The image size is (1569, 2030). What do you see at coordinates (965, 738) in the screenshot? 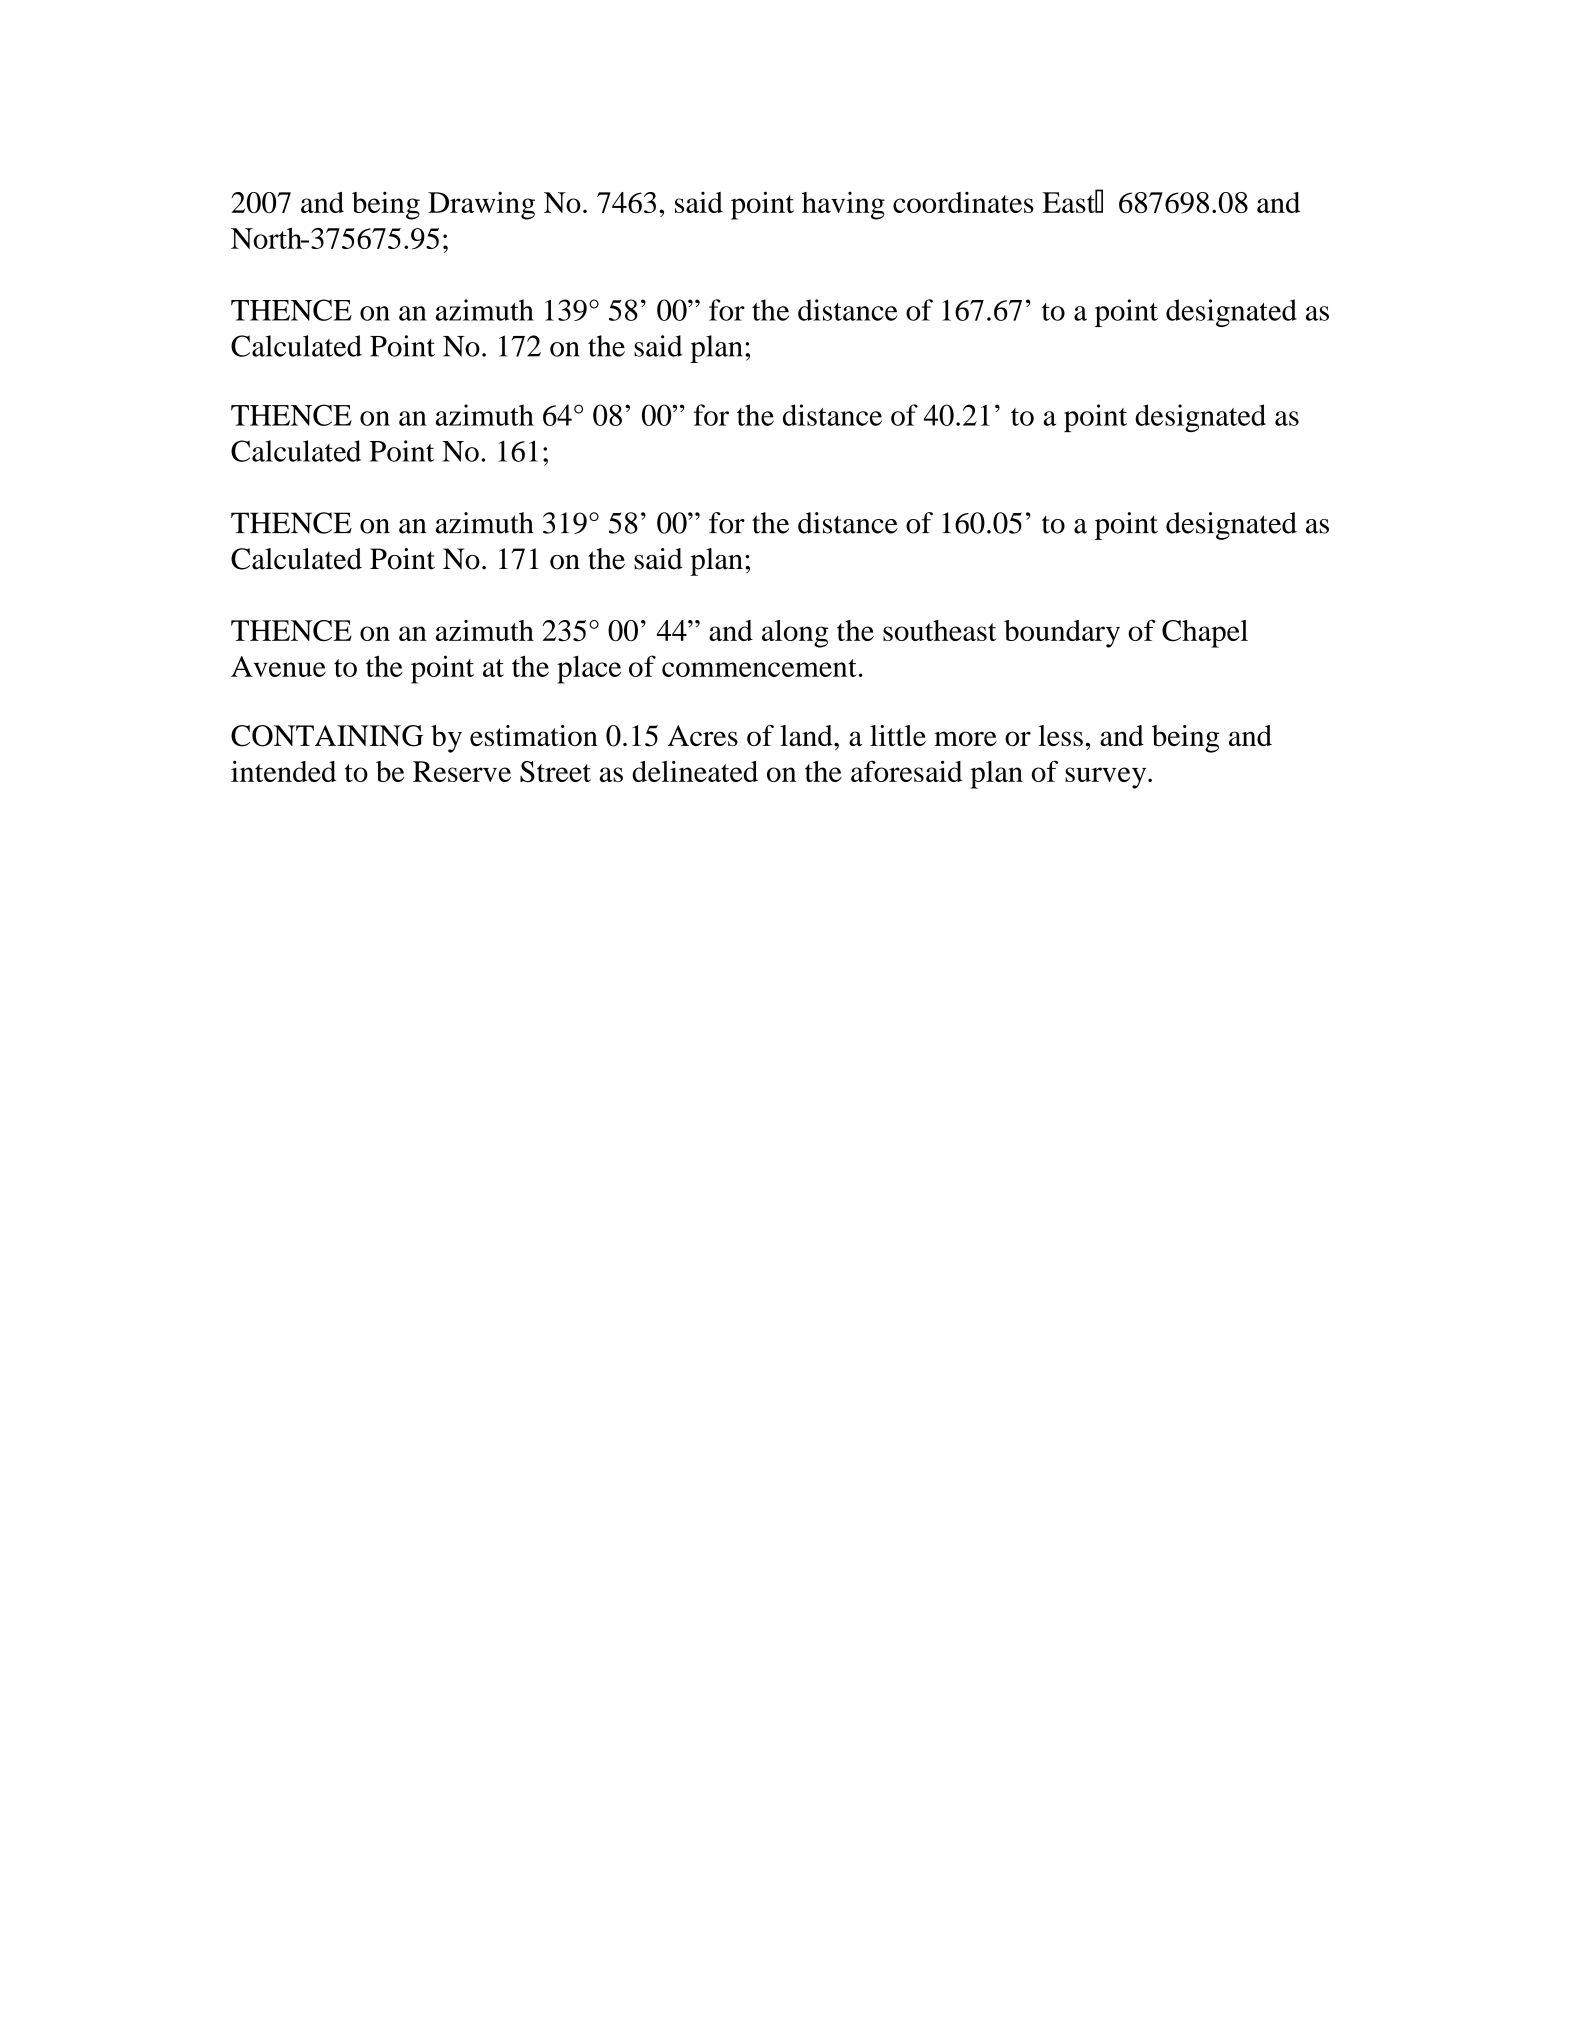
I see `more` at bounding box center [965, 738].
